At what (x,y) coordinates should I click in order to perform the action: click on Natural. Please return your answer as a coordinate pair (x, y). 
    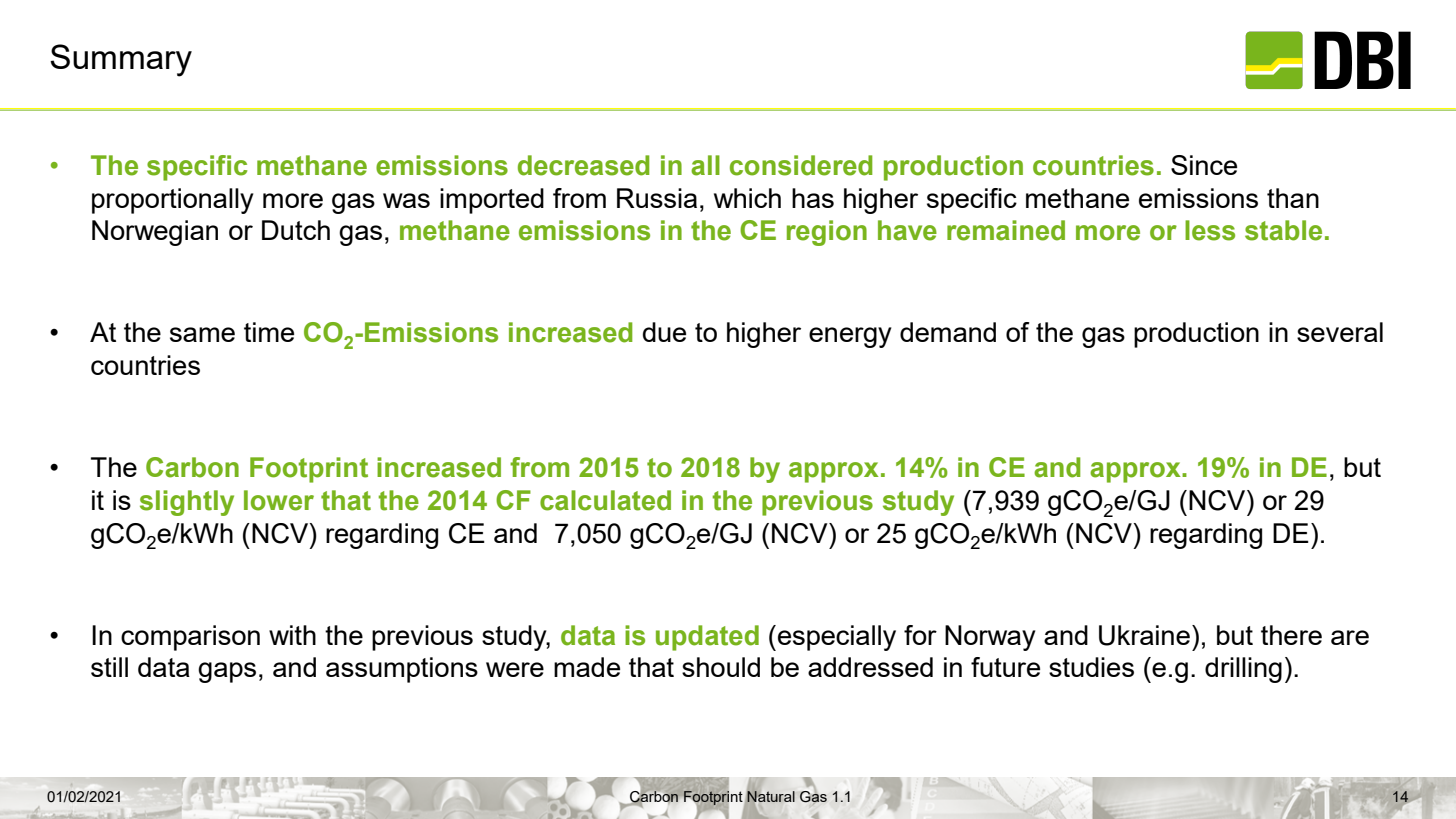
    Looking at the image, I should click on (771, 796).
